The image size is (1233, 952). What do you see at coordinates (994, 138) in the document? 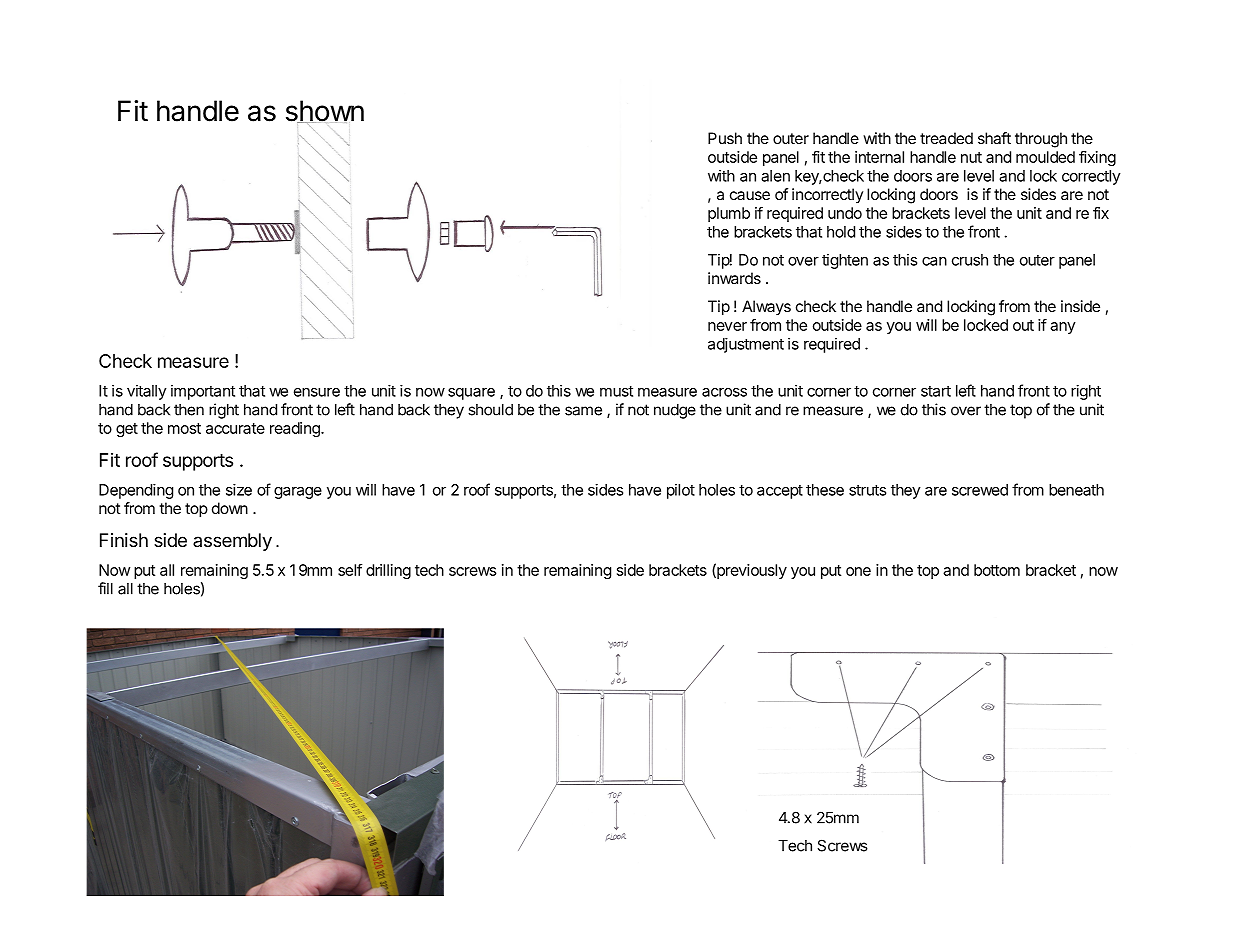
I see `shaft` at bounding box center [994, 138].
